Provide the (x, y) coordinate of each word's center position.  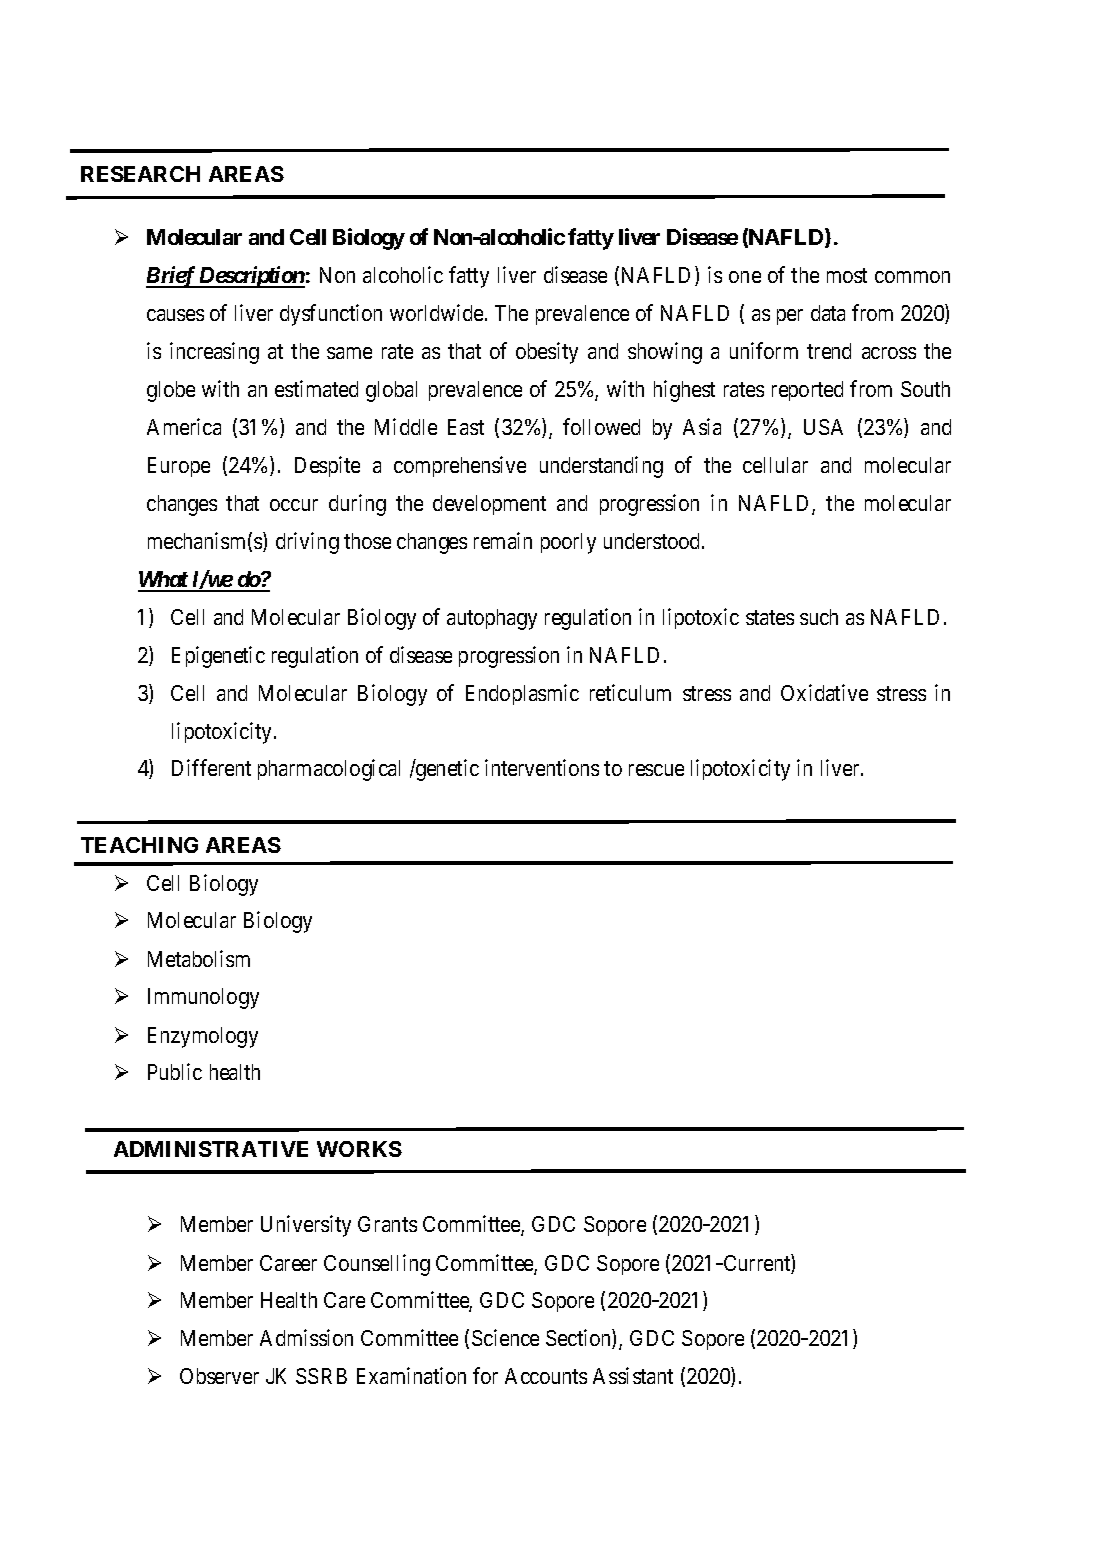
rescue (656, 770)
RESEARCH (140, 174)
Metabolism (199, 958)
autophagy (492, 619)
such (819, 617)
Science (505, 1337)
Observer (219, 1376)
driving (307, 543)
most (847, 275)
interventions (542, 767)
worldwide (436, 312)
